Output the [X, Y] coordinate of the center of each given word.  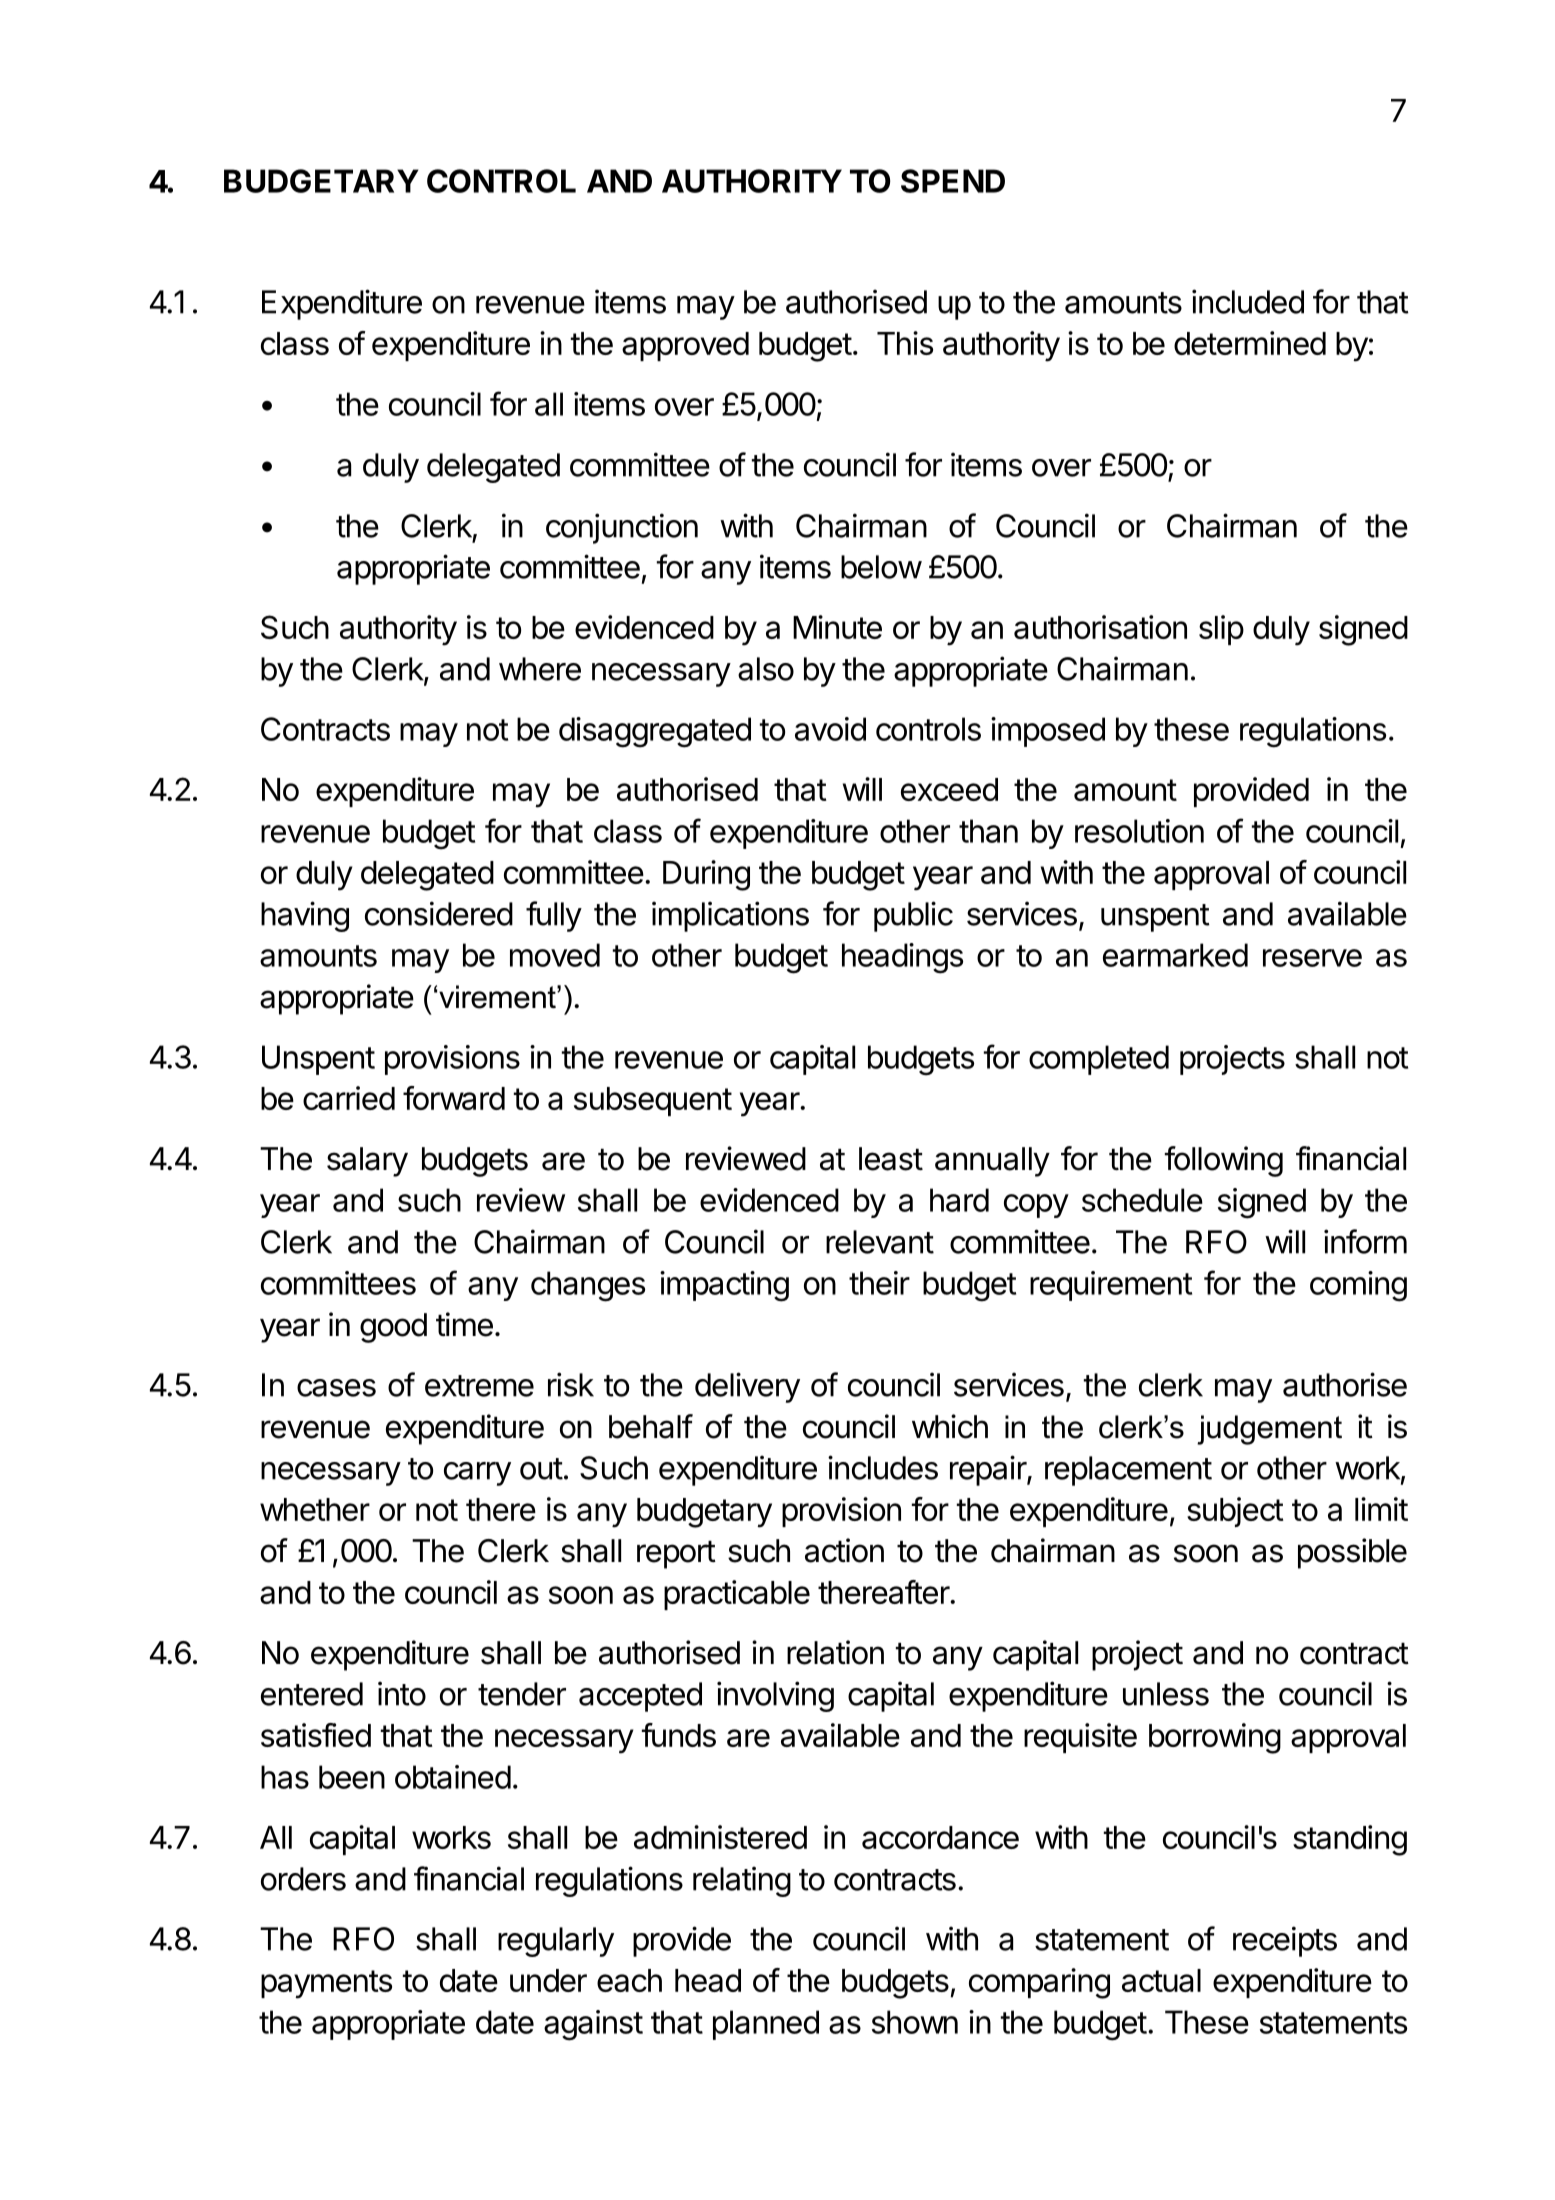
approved [685, 346]
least [891, 1159]
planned [766, 2025]
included [1248, 301]
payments [326, 1984]
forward [454, 1098]
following [1224, 1161]
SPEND [953, 181]
